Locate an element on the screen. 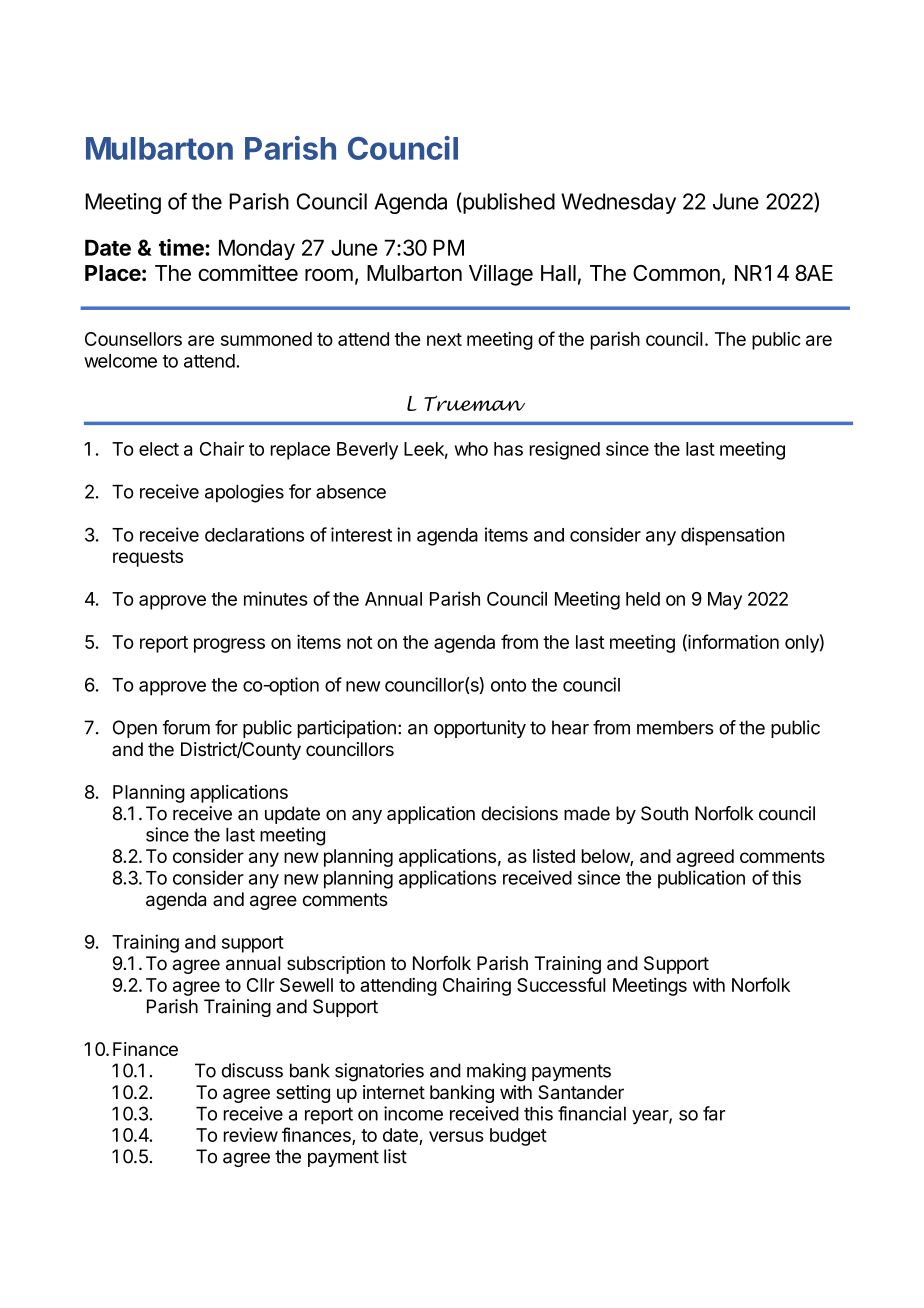 The height and width of the screenshot is (1308, 924). dispensation is located at coordinates (733, 536).
